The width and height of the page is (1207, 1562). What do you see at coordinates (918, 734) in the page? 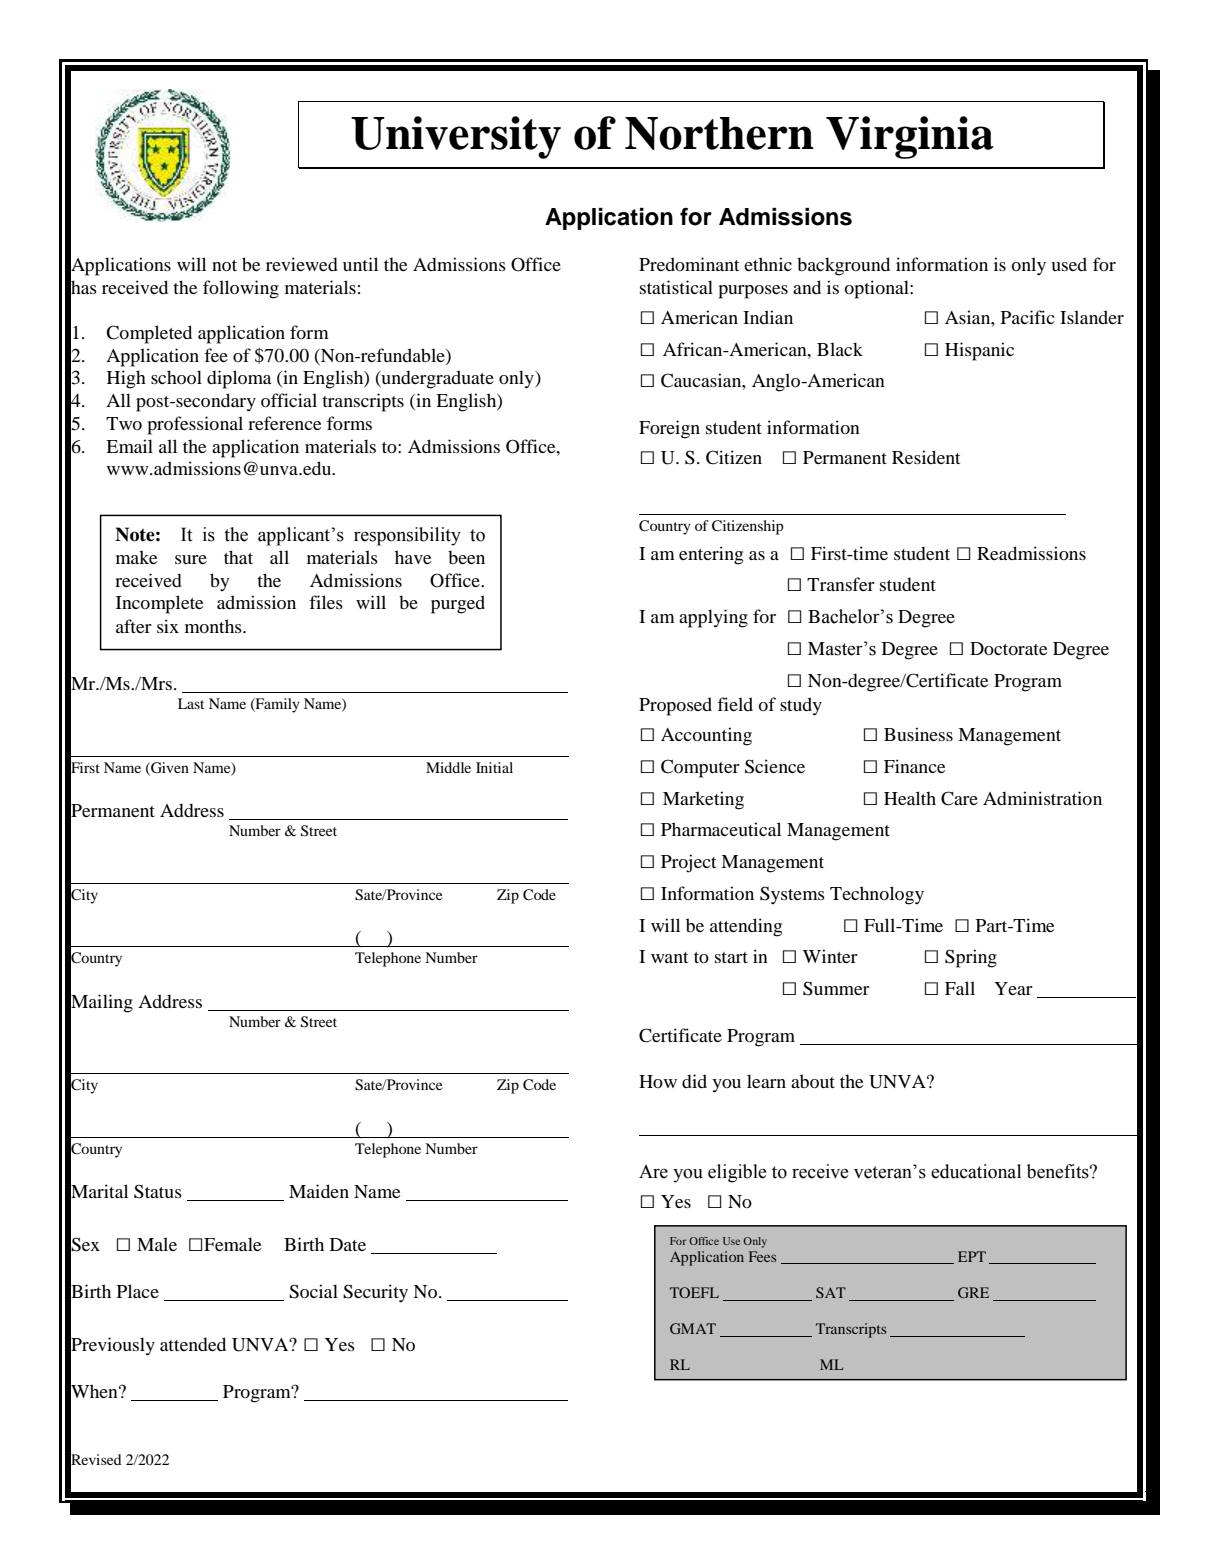
I see `Business` at bounding box center [918, 734].
